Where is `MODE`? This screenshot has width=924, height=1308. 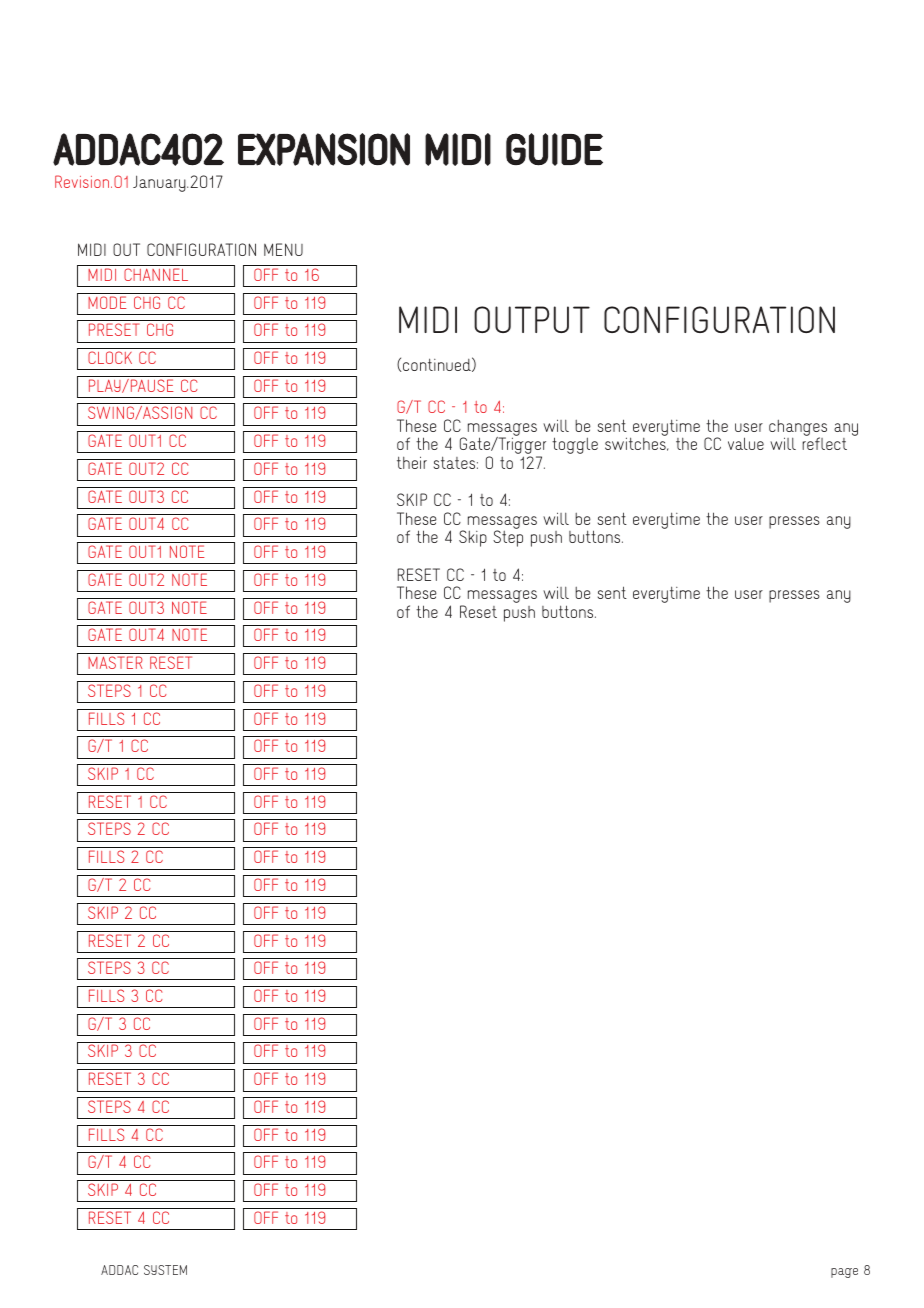
MODE is located at coordinates (107, 302).
